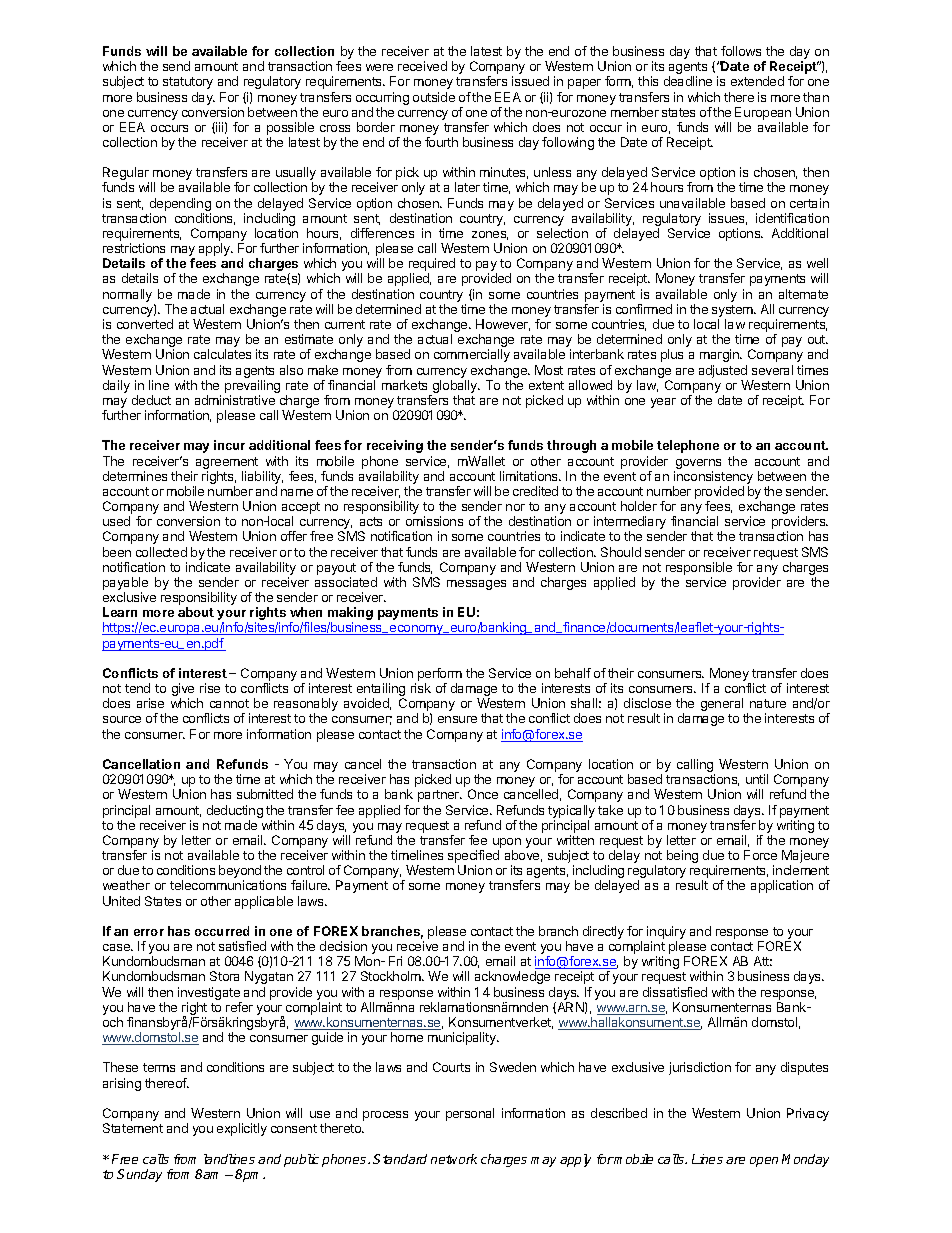 The height and width of the screenshot is (1233, 952). Describe the element at coordinates (188, 83) in the screenshot. I see `statutory` at that location.
